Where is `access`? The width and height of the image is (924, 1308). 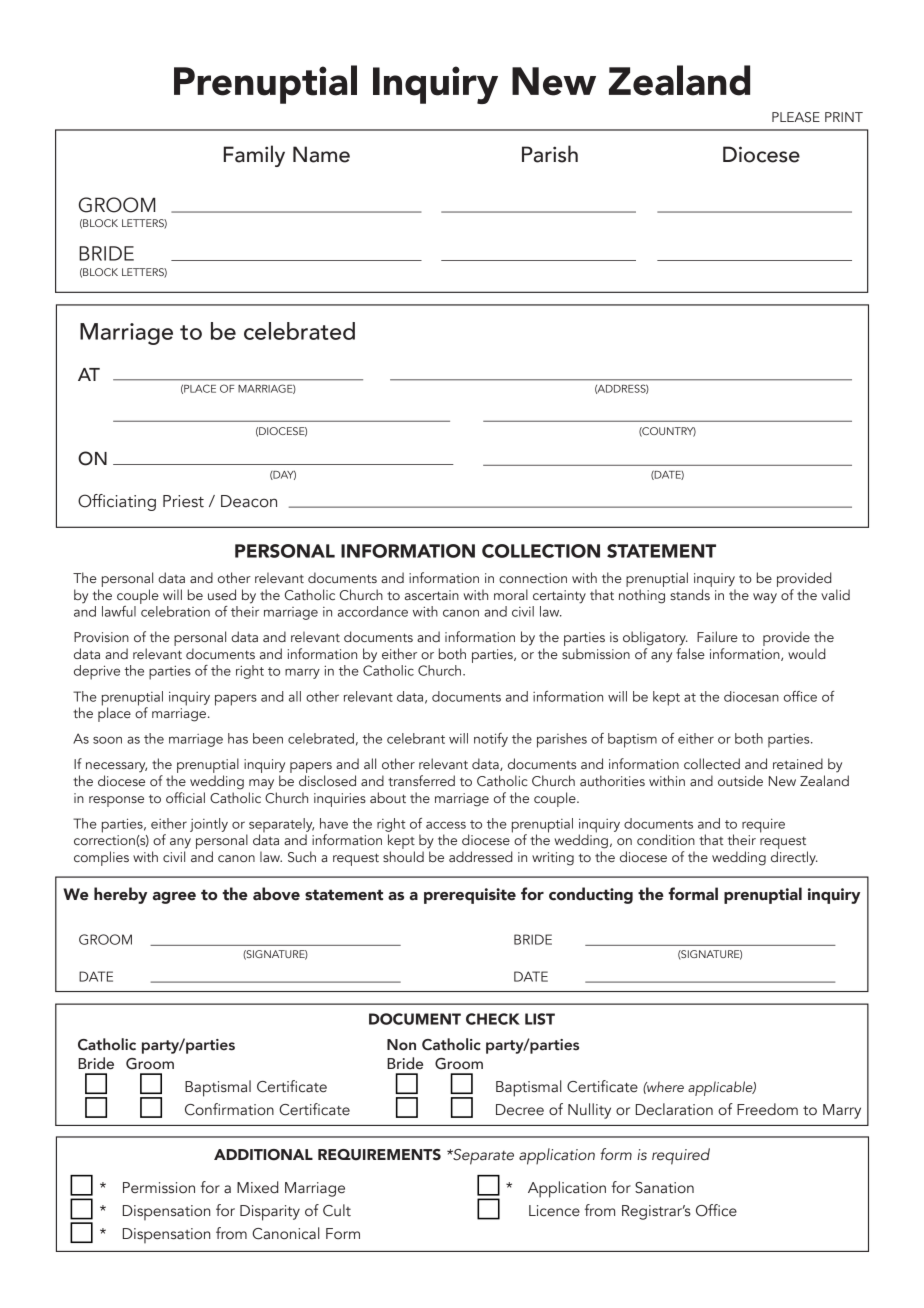
access is located at coordinates (446, 825).
